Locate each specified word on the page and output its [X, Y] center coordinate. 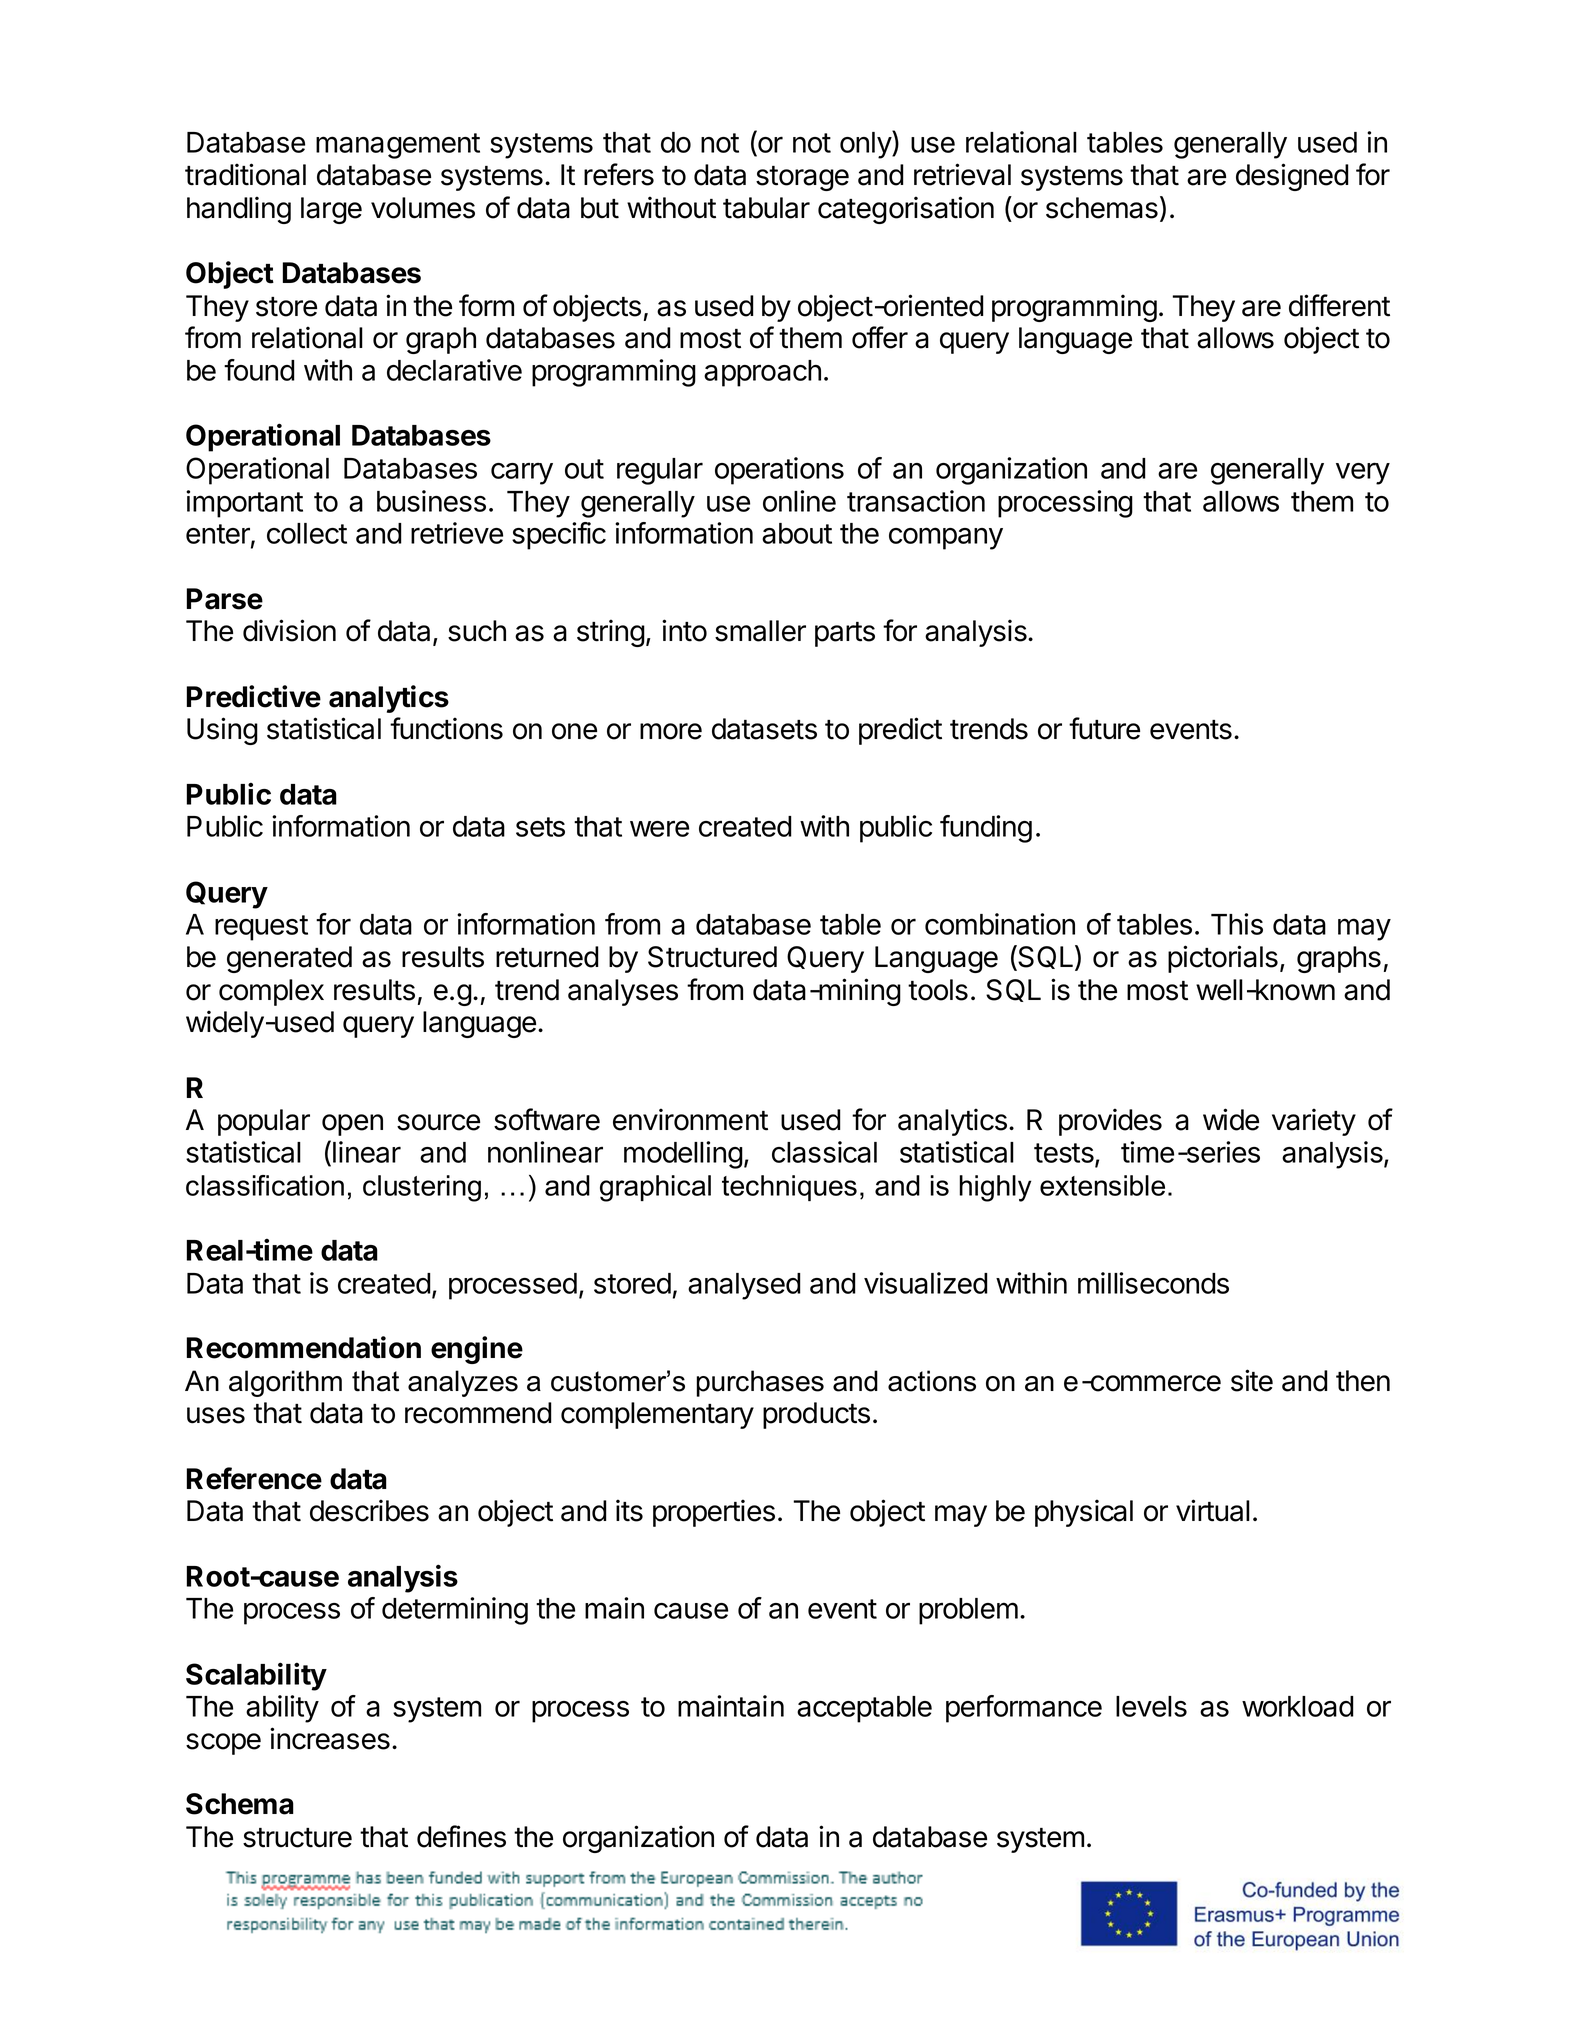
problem [968, 1611]
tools [938, 990]
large [331, 210]
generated [289, 959]
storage [802, 178]
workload [1298, 1706]
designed [1292, 177]
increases [330, 1738]
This [1237, 924]
